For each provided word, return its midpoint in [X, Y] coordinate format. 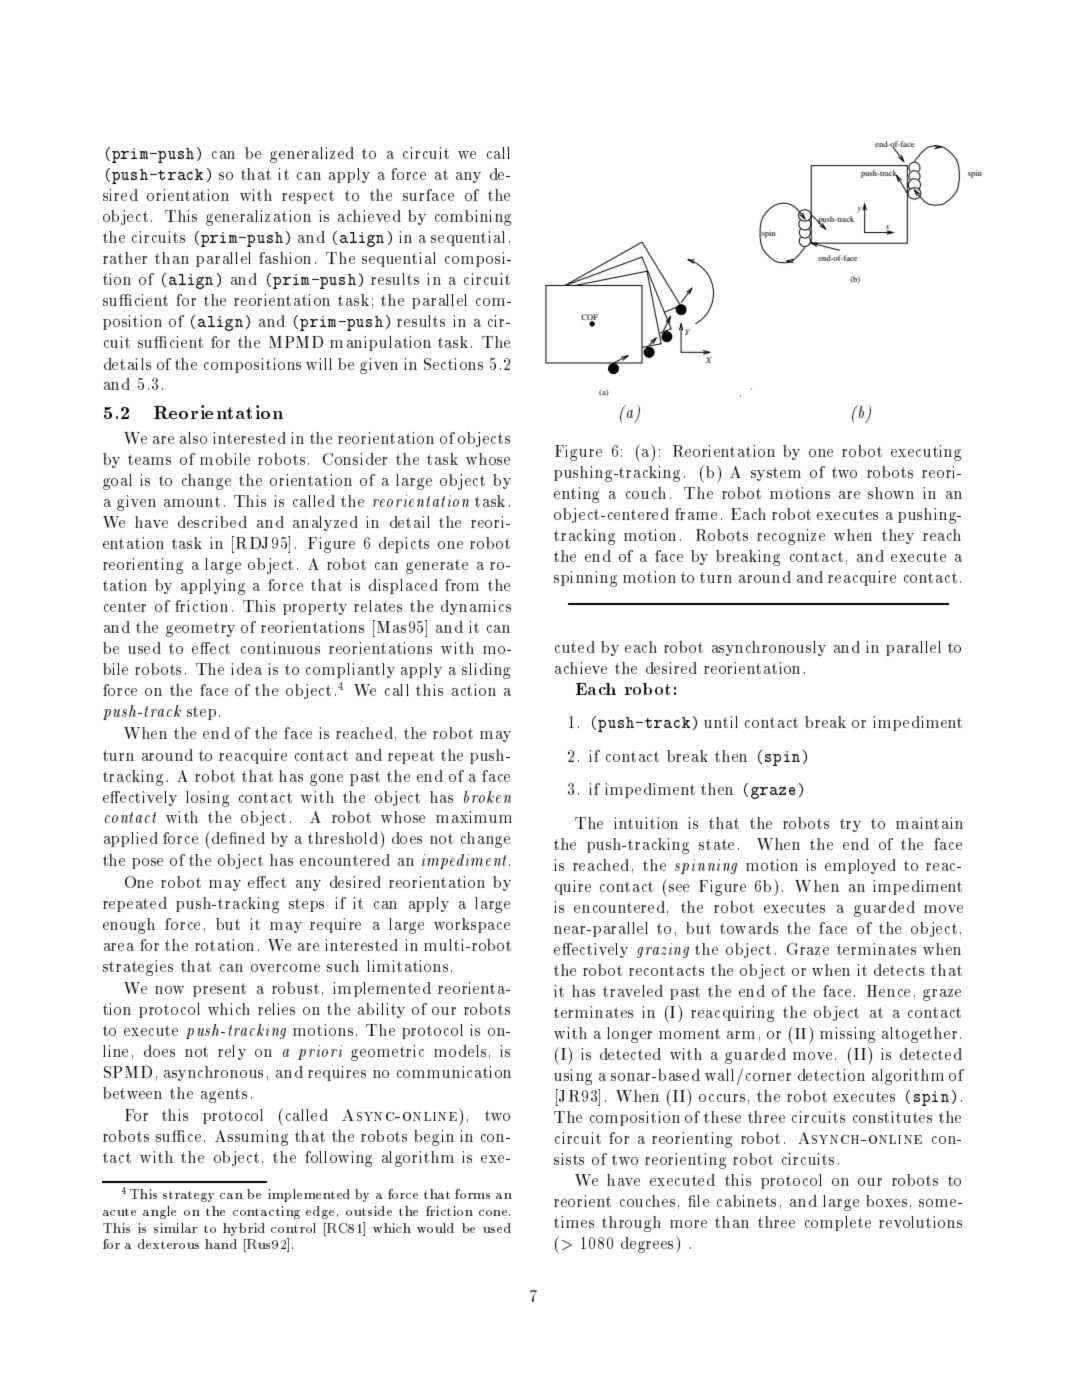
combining [473, 218]
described [212, 522]
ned [250, 838]
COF [589, 318]
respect [308, 197]
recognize [791, 537]
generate [437, 566]
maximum [474, 817]
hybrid [244, 1229]
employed [860, 866]
